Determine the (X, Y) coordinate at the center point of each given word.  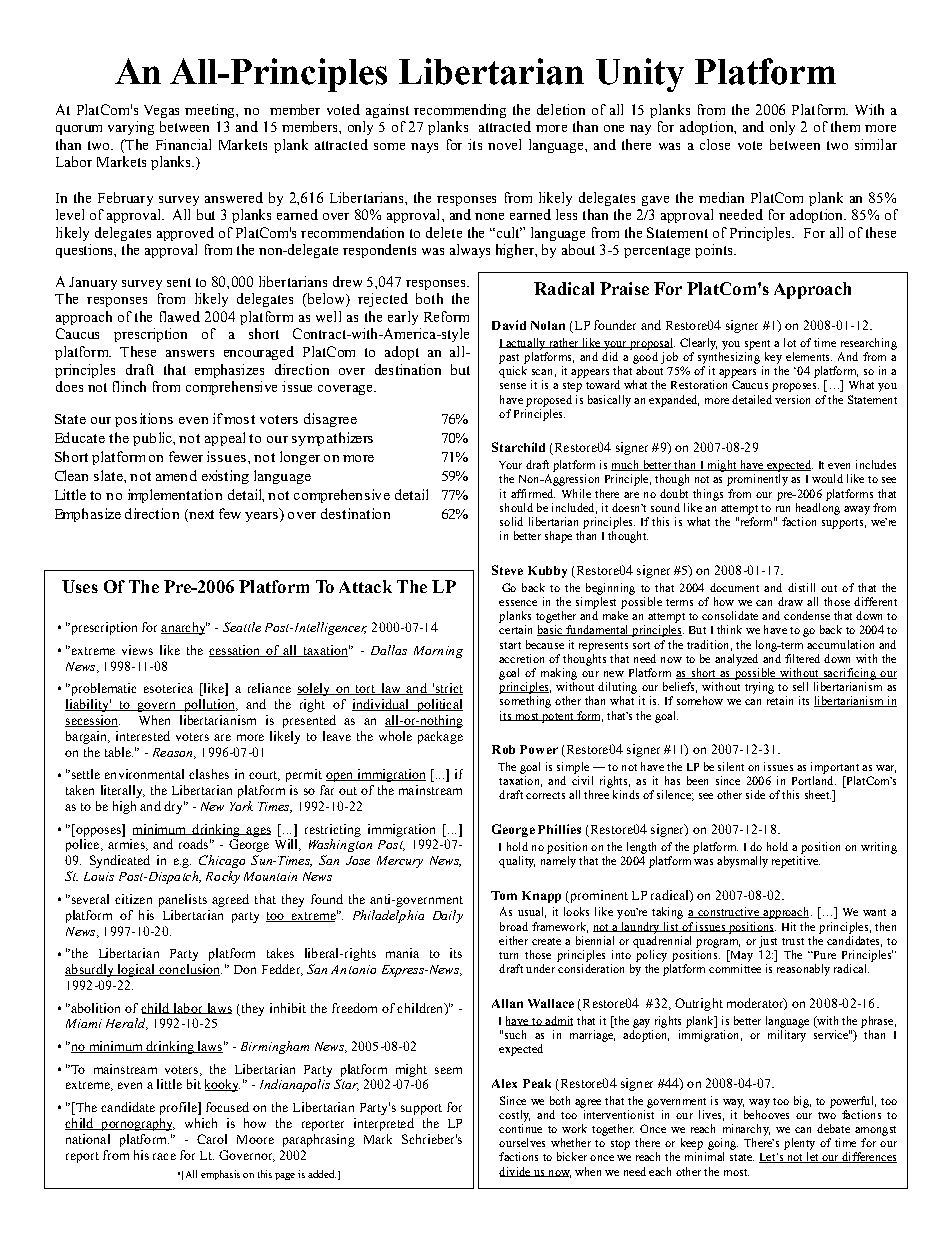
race (164, 1156)
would (827, 478)
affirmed (533, 493)
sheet (818, 794)
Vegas (161, 111)
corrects (545, 795)
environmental (144, 774)
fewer (186, 456)
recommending (460, 111)
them (845, 126)
